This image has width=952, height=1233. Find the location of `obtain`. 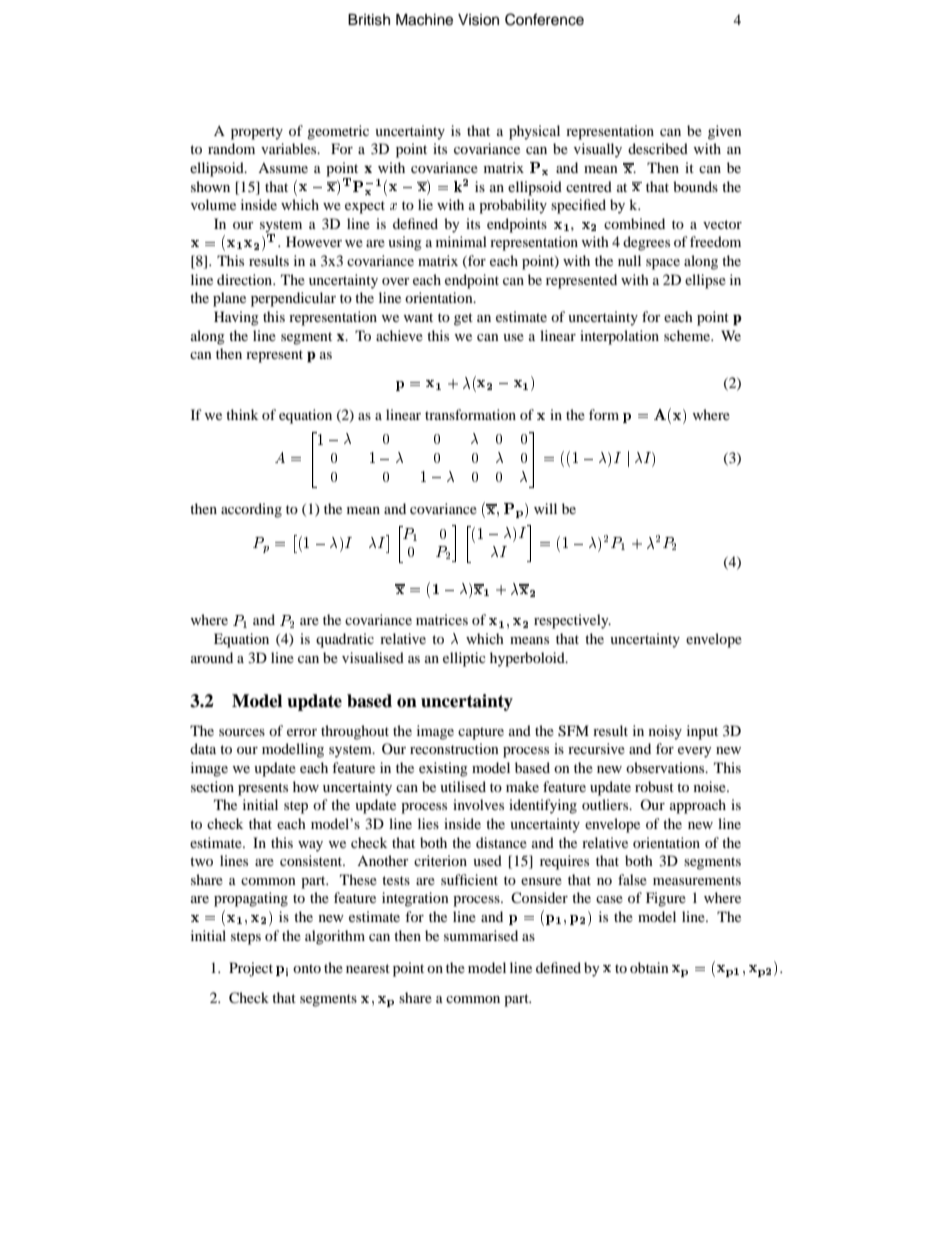

obtain is located at coordinates (649, 967).
